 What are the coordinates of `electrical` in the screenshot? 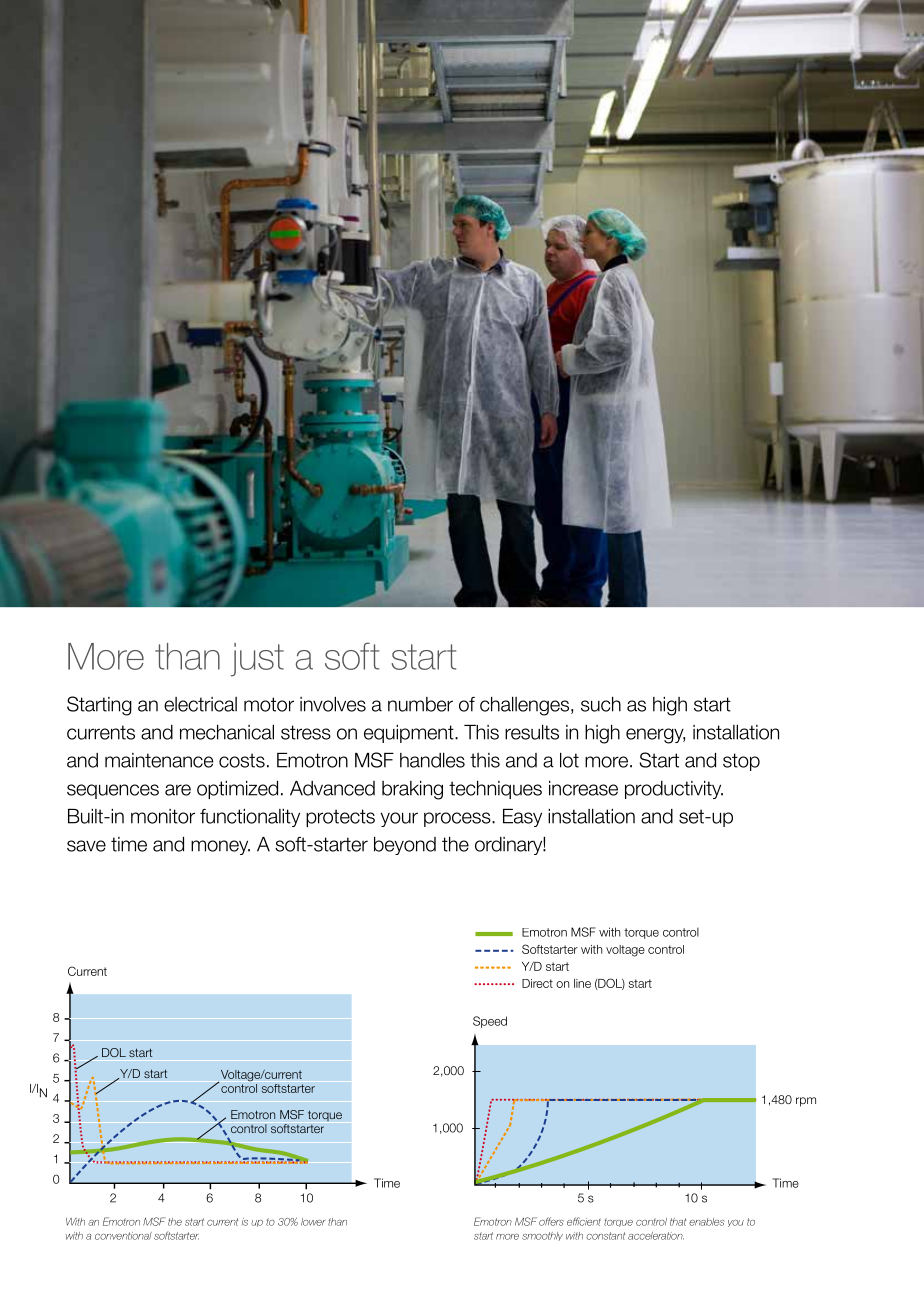 It's located at (200, 704).
